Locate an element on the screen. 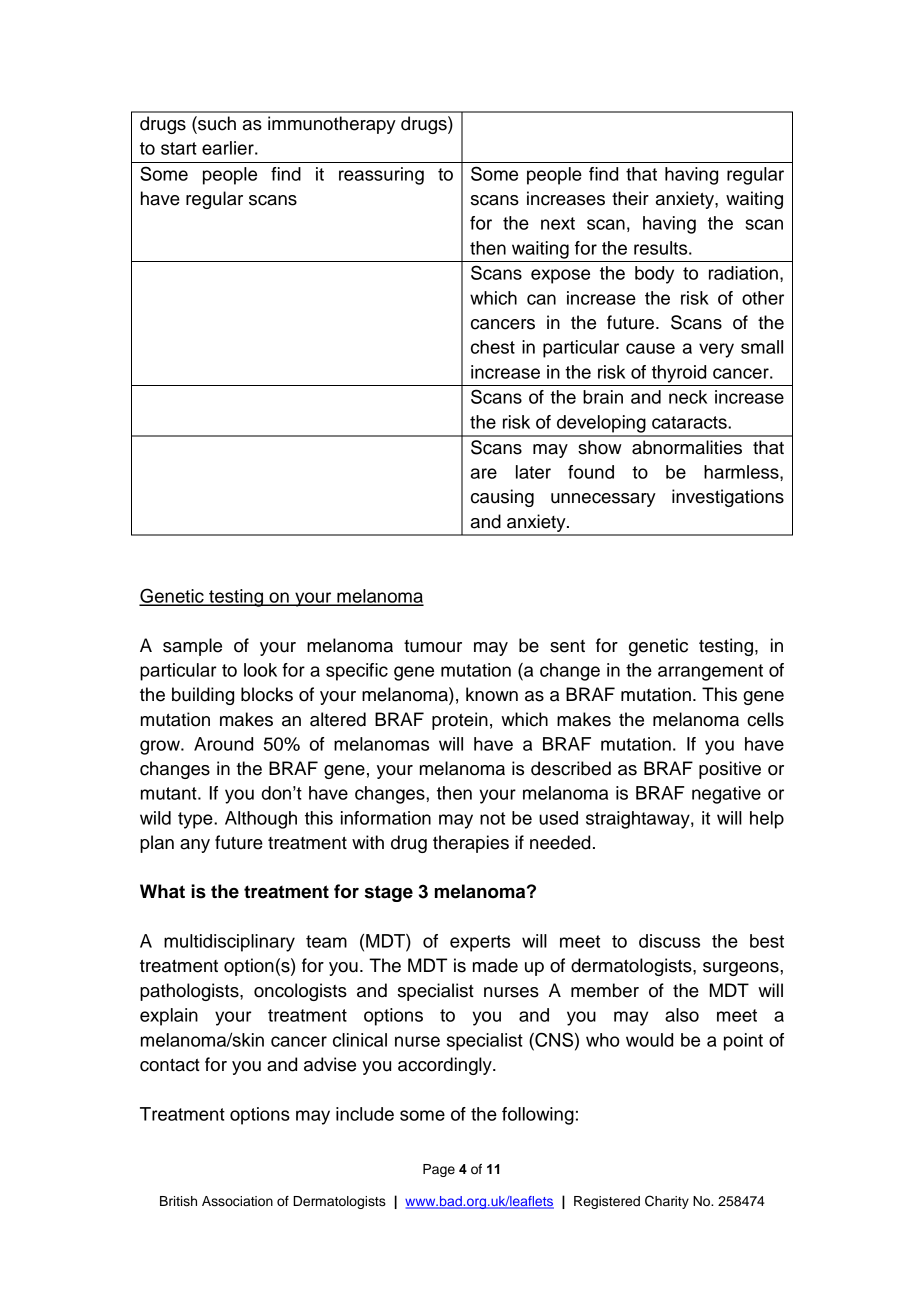 The height and width of the screenshot is (1308, 924). arrangement is located at coordinates (710, 672).
